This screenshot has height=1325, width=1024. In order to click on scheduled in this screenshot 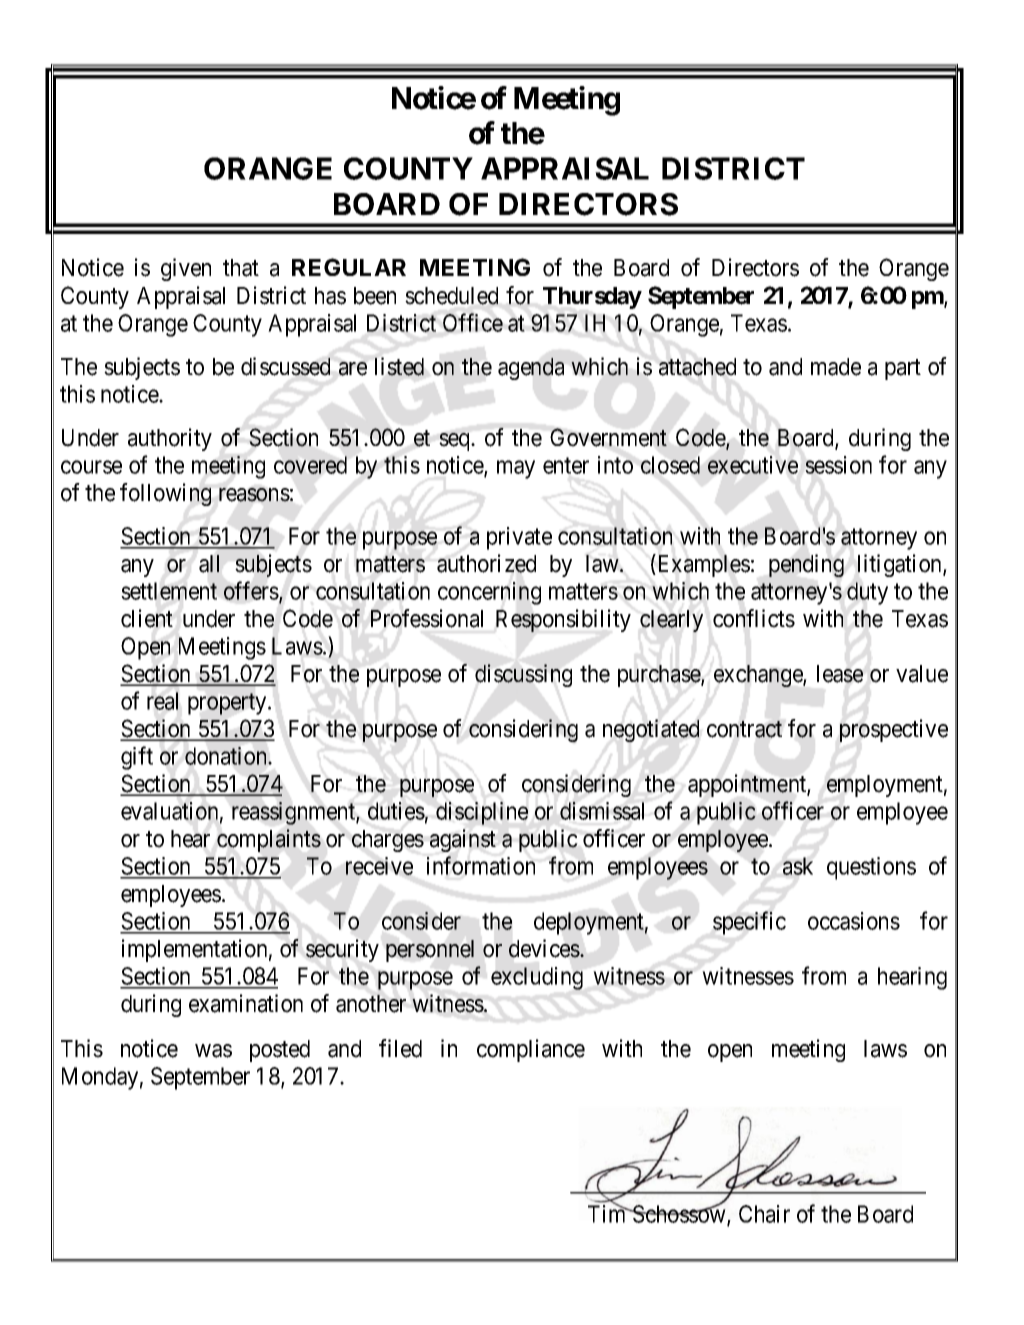, I will do `click(451, 296)`.
